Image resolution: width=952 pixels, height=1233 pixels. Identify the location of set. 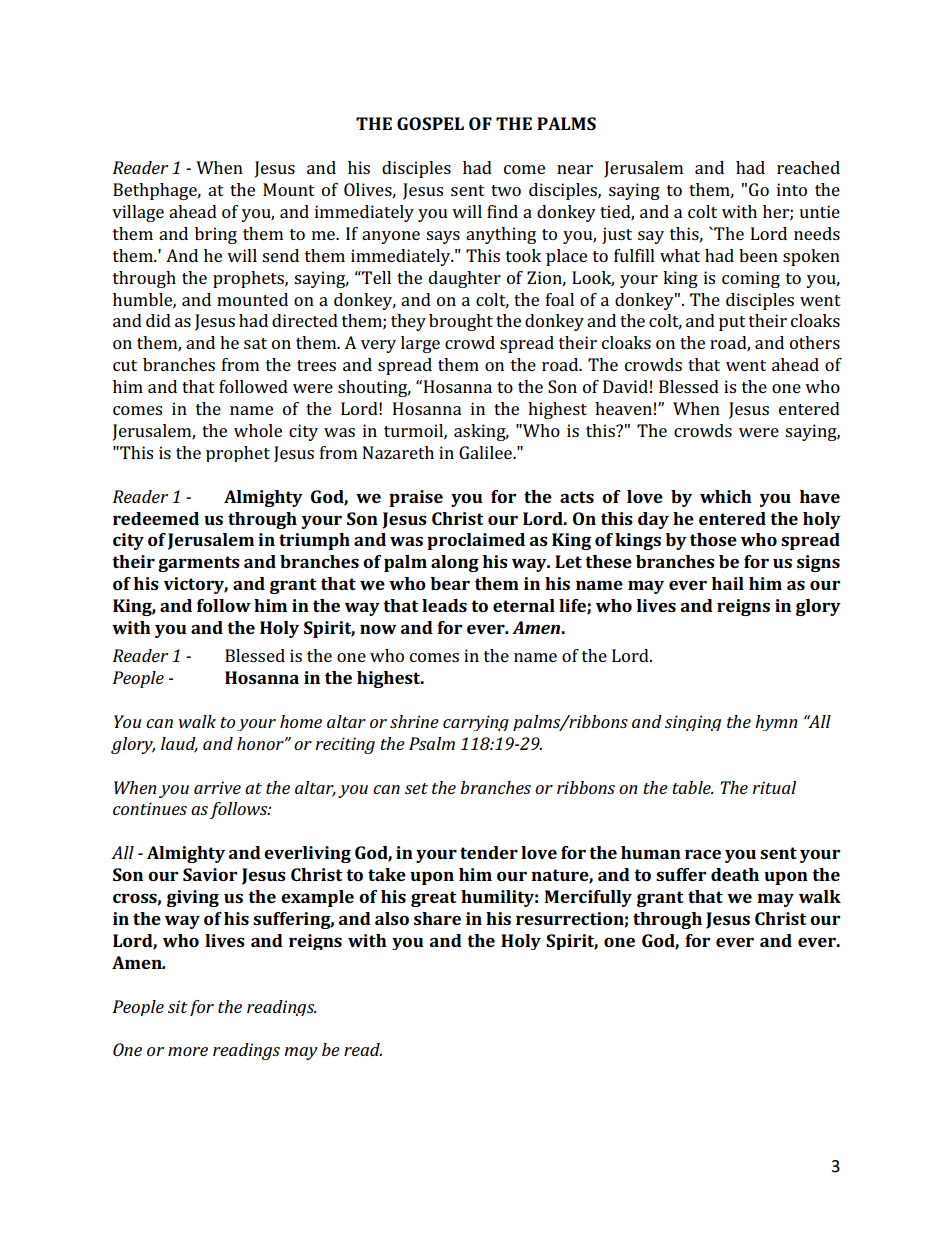
(416, 788).
